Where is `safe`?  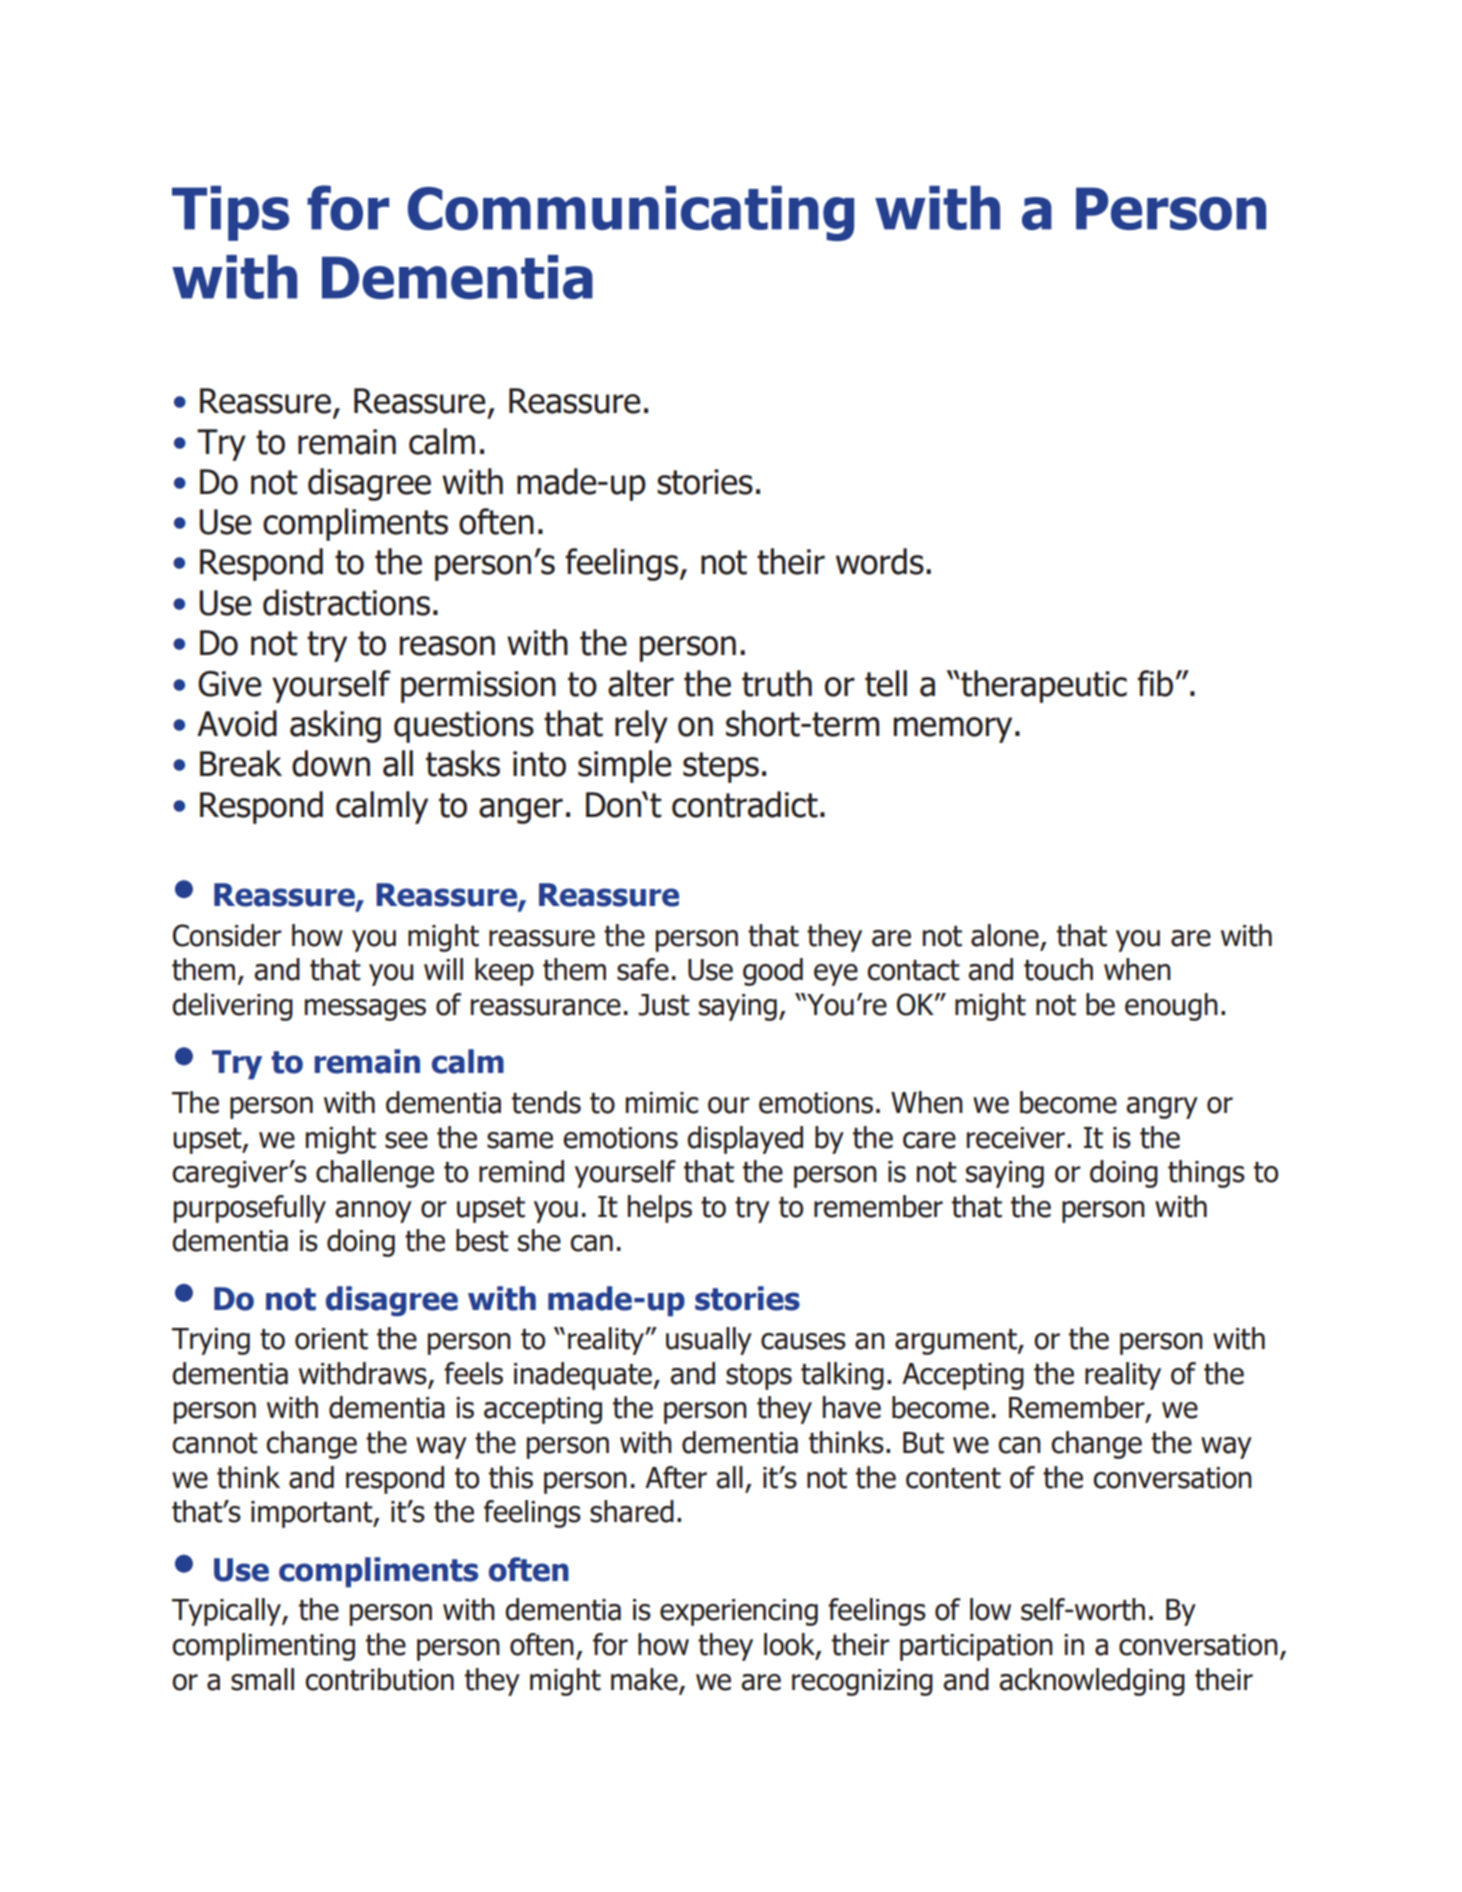 safe is located at coordinates (643, 969).
